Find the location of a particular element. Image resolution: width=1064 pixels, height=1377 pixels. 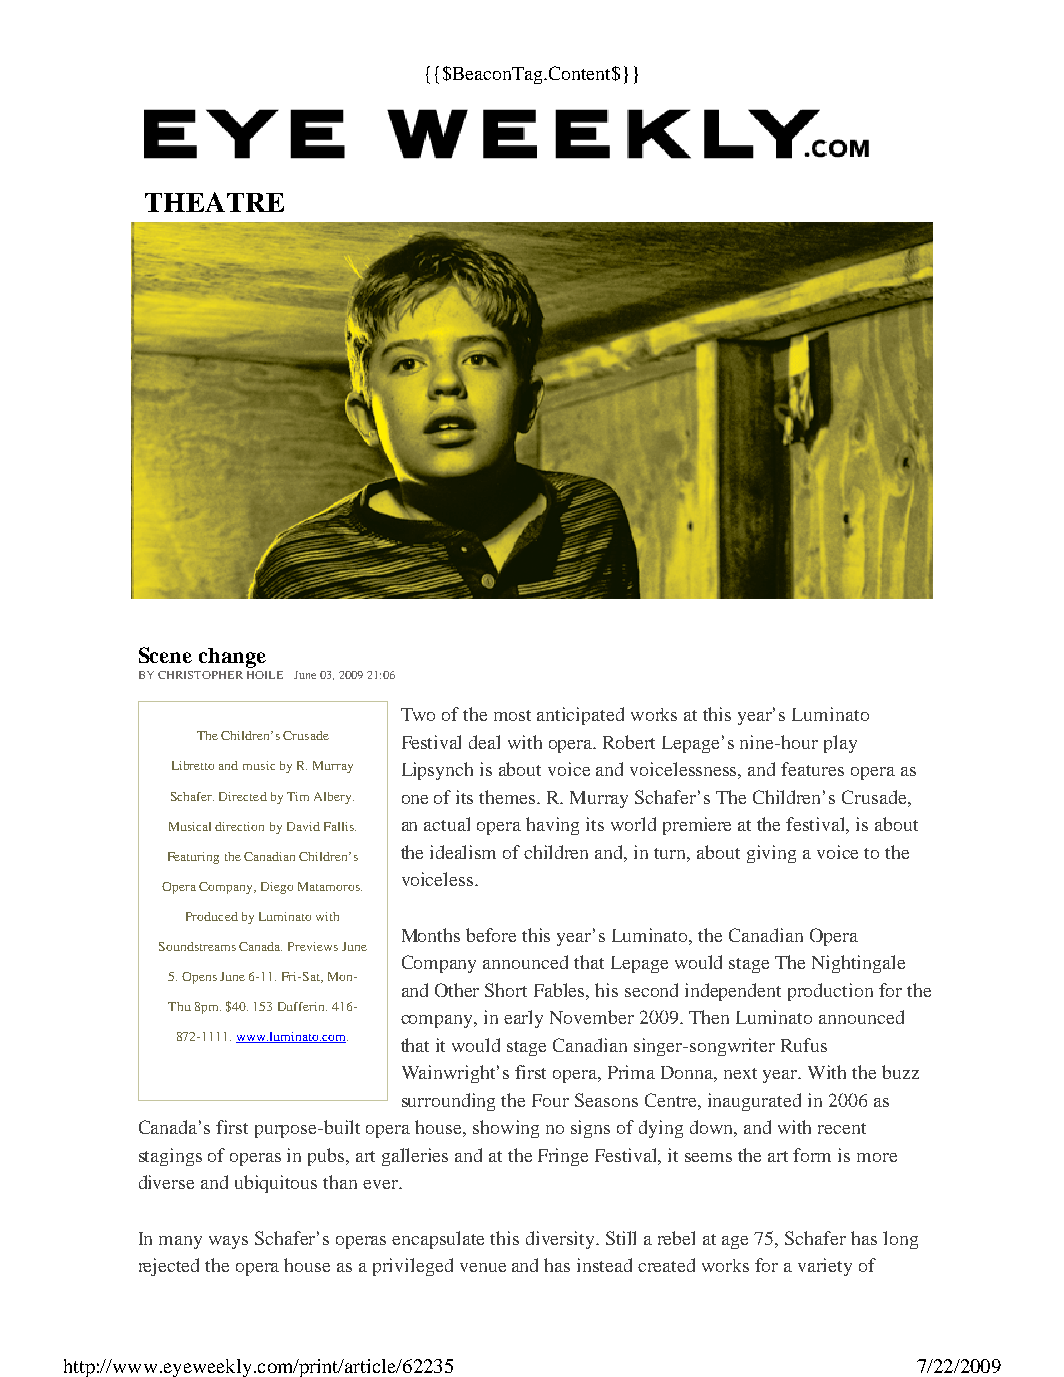

Opens is located at coordinates (199, 978).
